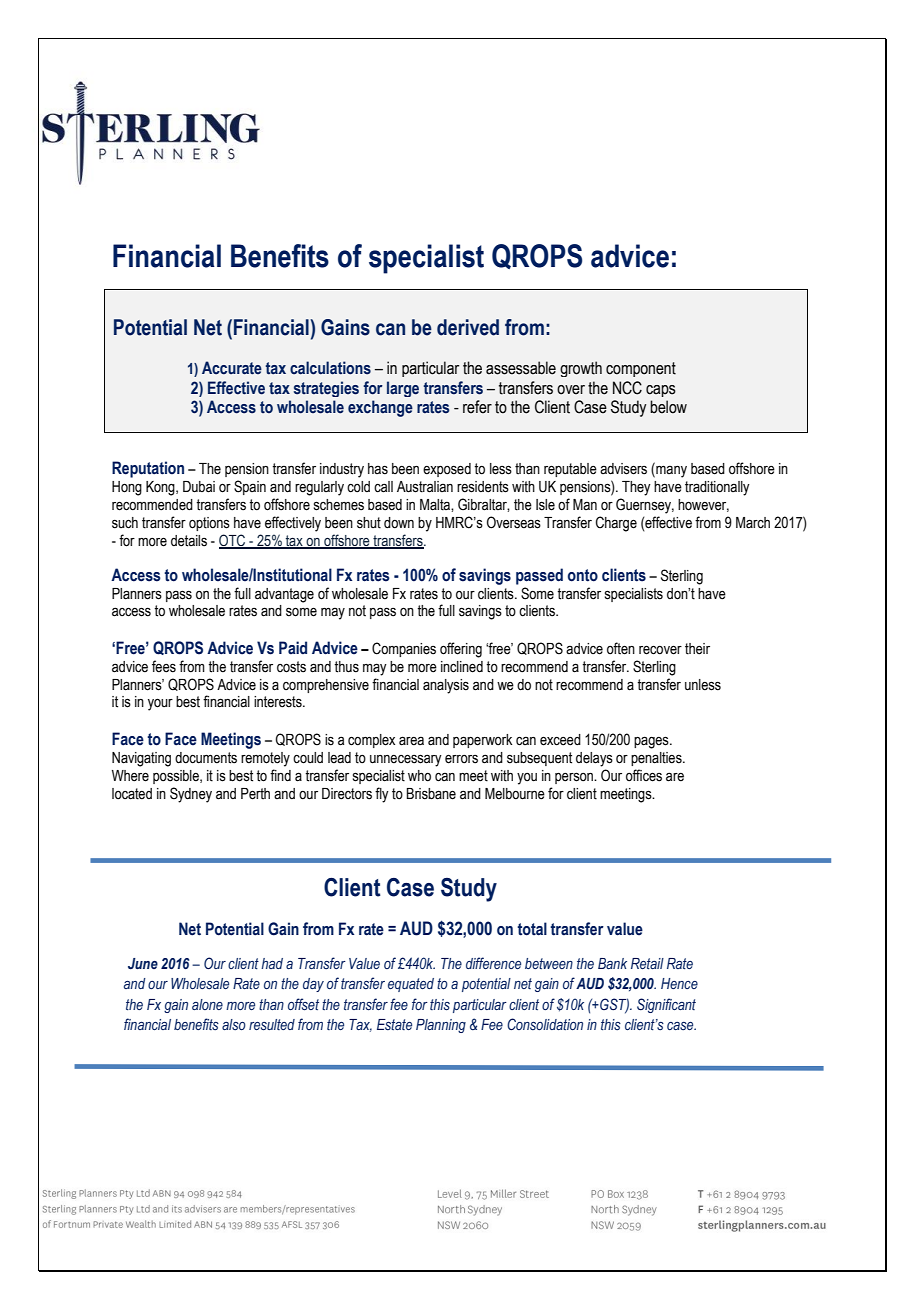 Image resolution: width=924 pixels, height=1309 pixels. Describe the element at coordinates (697, 649) in the document. I see `their` at that location.
